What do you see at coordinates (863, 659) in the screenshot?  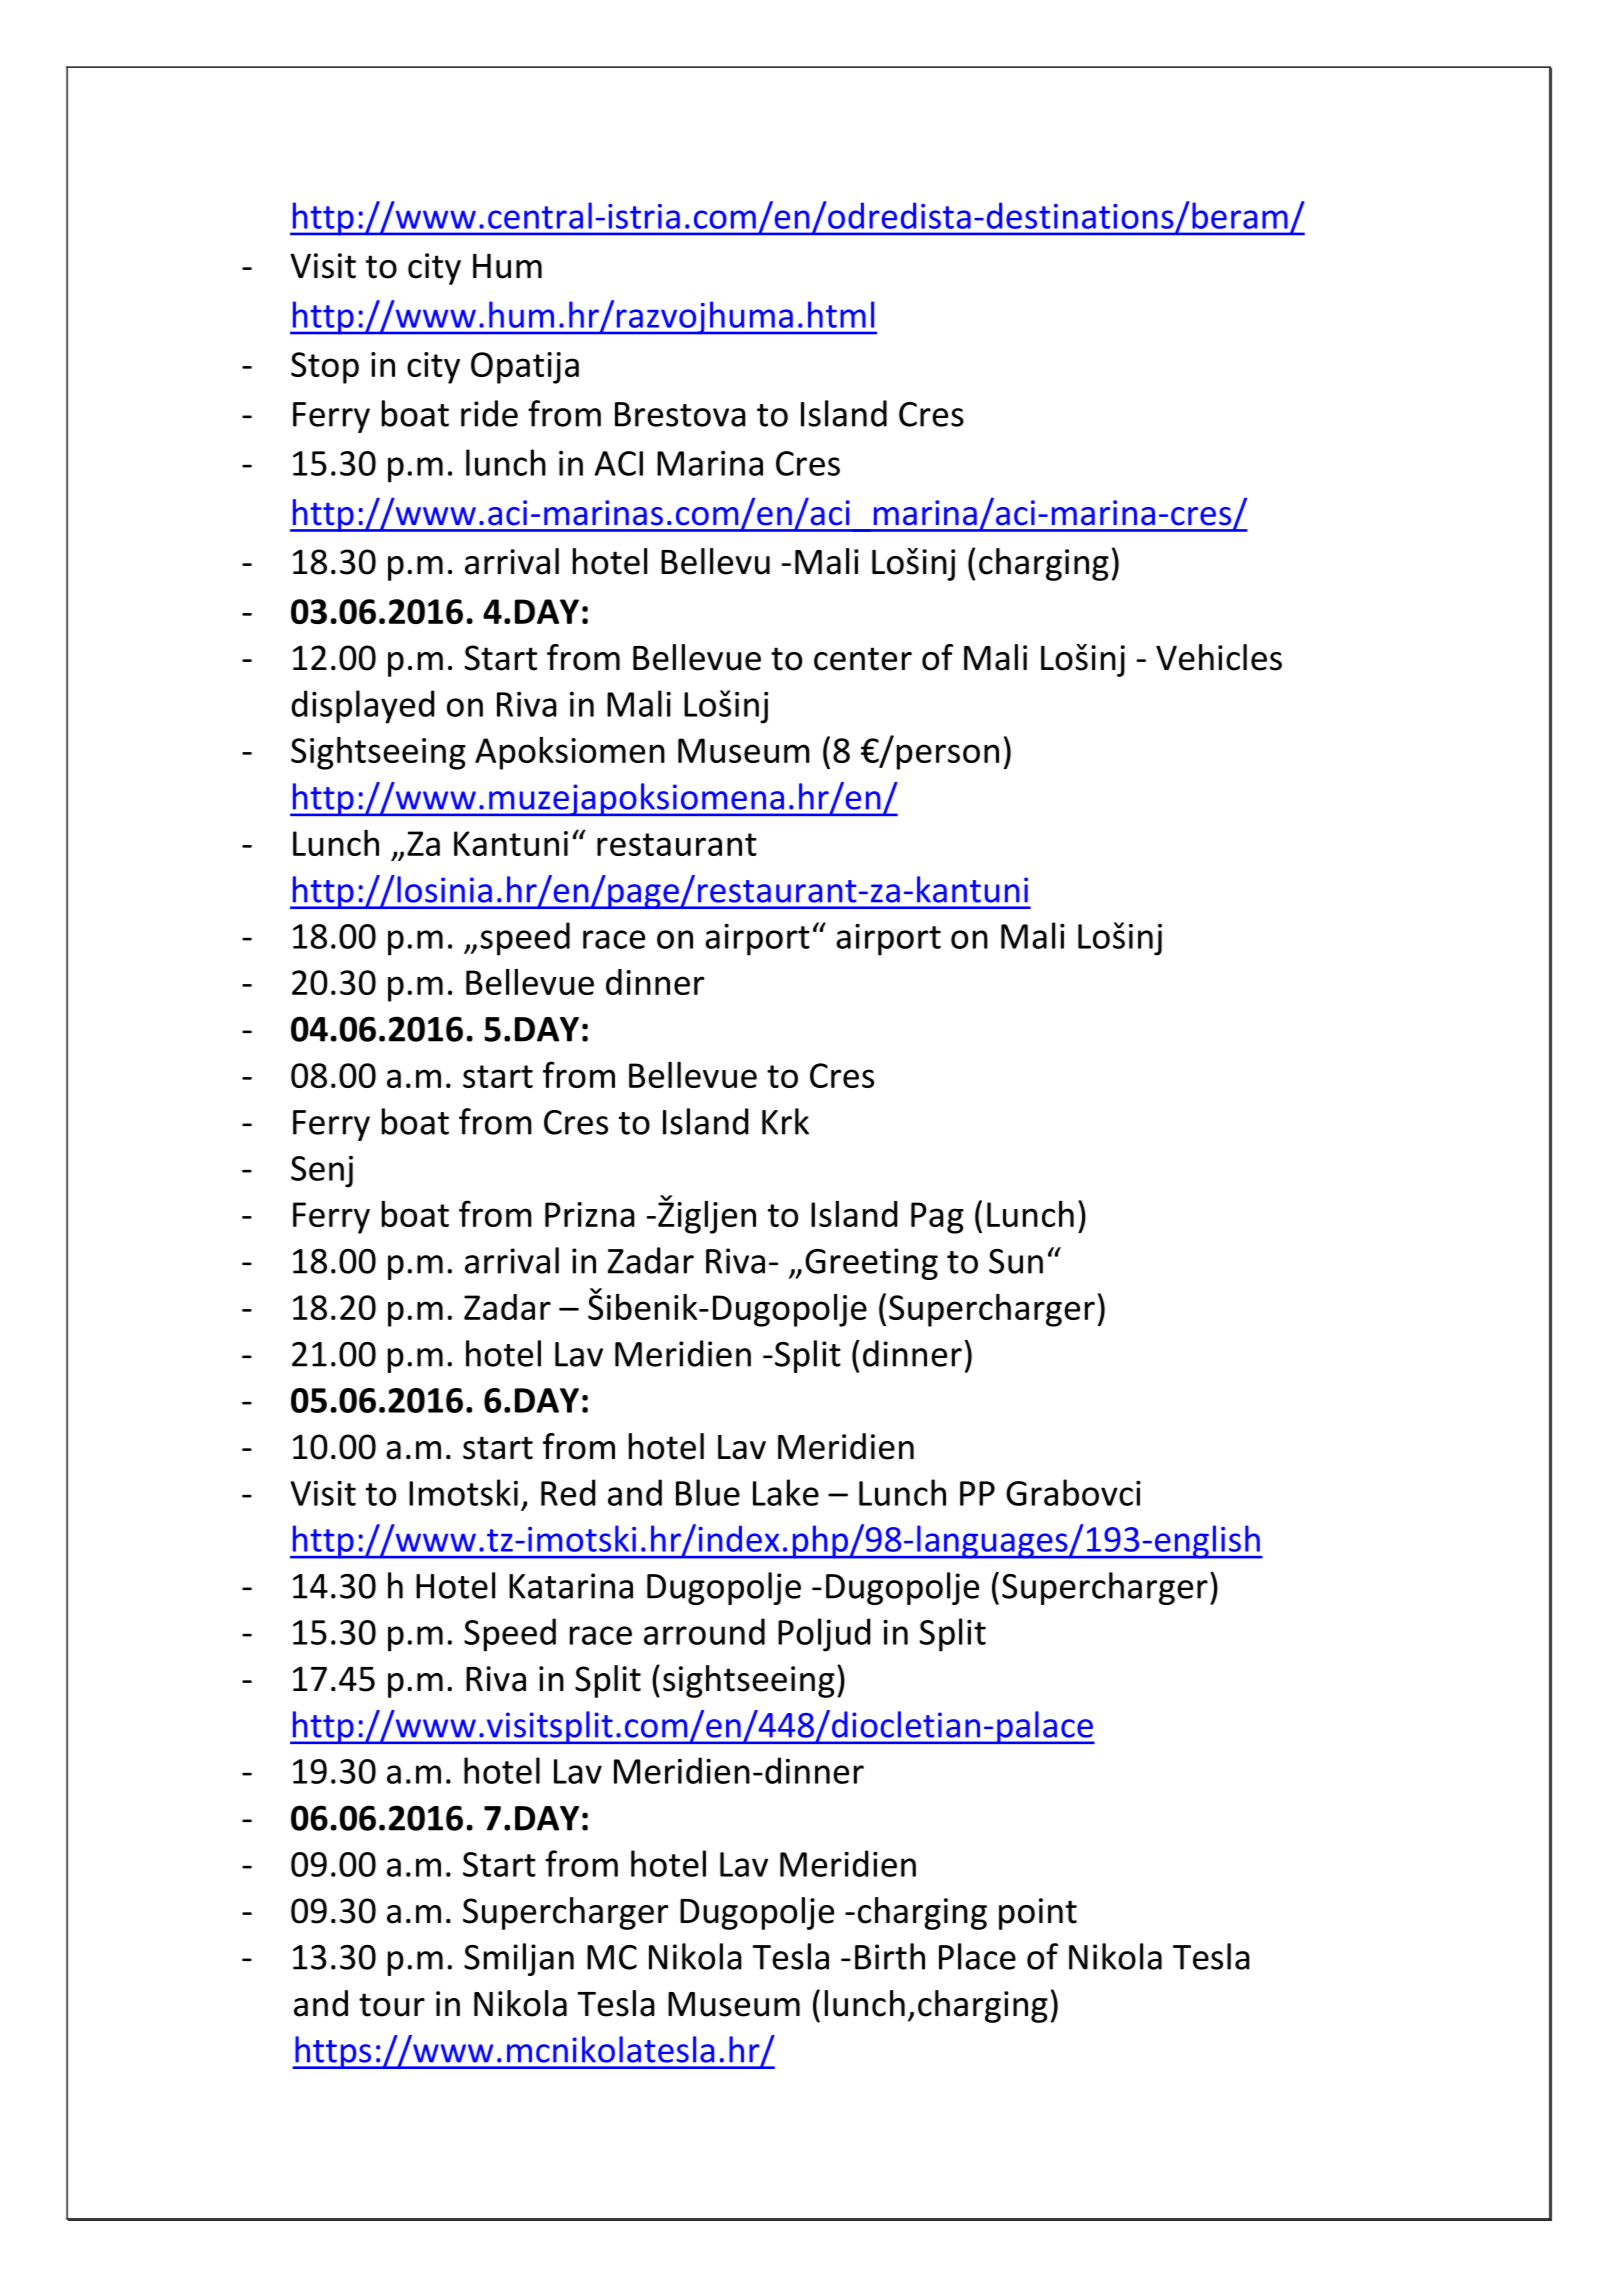 I see `center` at bounding box center [863, 659].
